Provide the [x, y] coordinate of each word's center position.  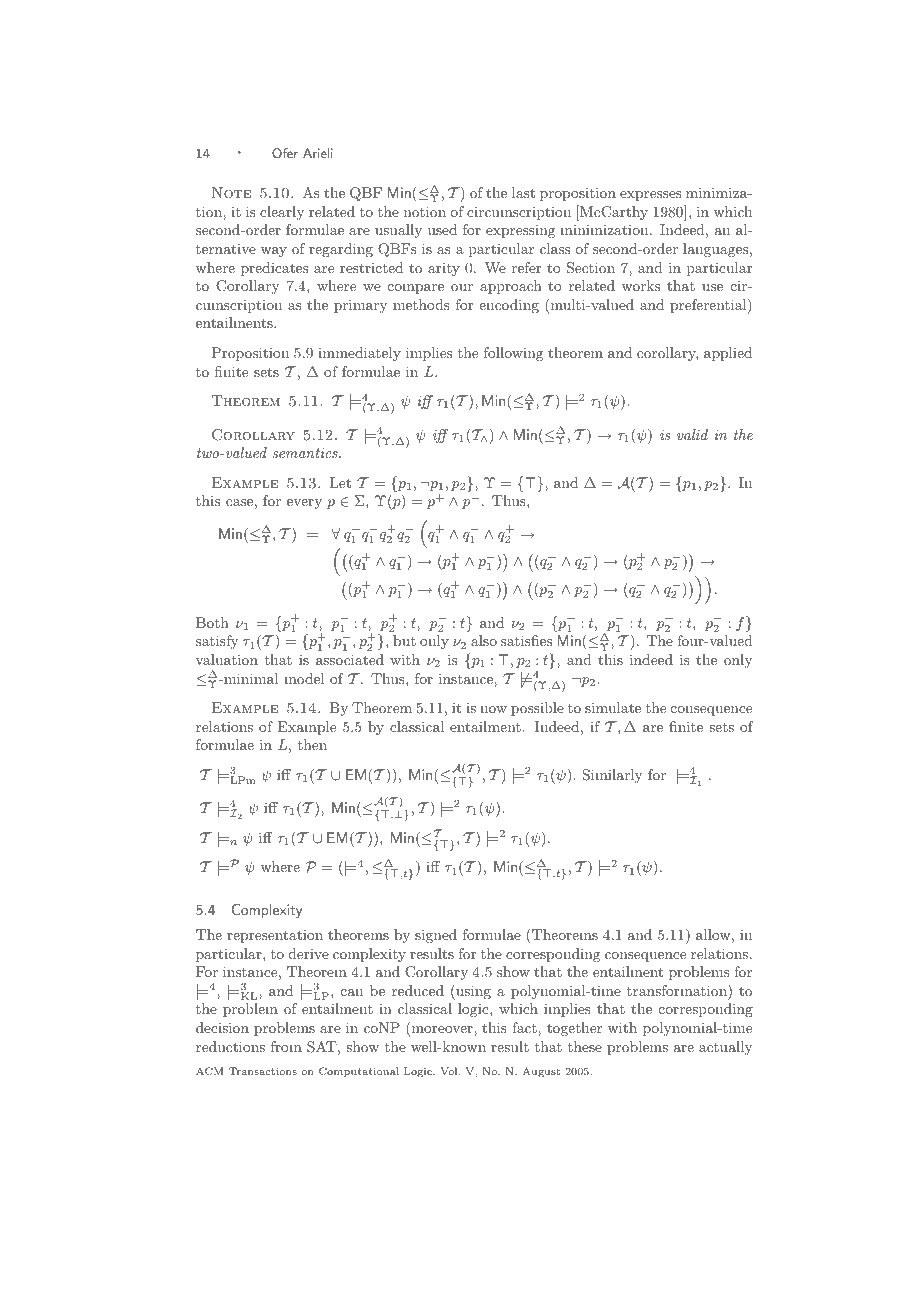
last [523, 192]
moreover [442, 1031]
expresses [651, 196]
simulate [613, 707]
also [484, 640]
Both [212, 622]
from [286, 1046]
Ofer [285, 153]
